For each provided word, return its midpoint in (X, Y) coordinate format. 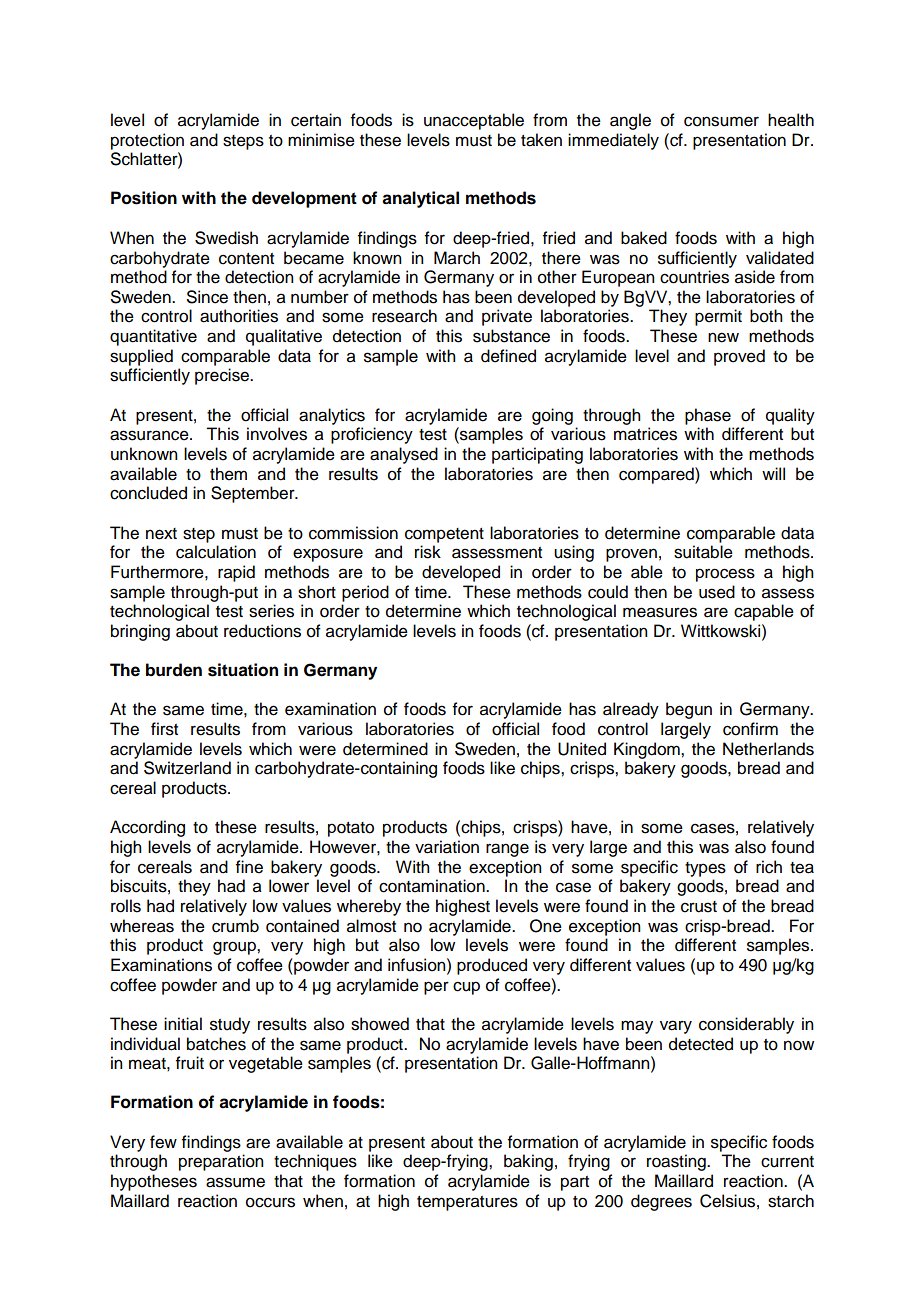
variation (447, 847)
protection (147, 141)
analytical (420, 199)
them (228, 474)
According (147, 828)
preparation (221, 1162)
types (705, 869)
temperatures (467, 1203)
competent (444, 535)
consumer (721, 121)
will (773, 473)
